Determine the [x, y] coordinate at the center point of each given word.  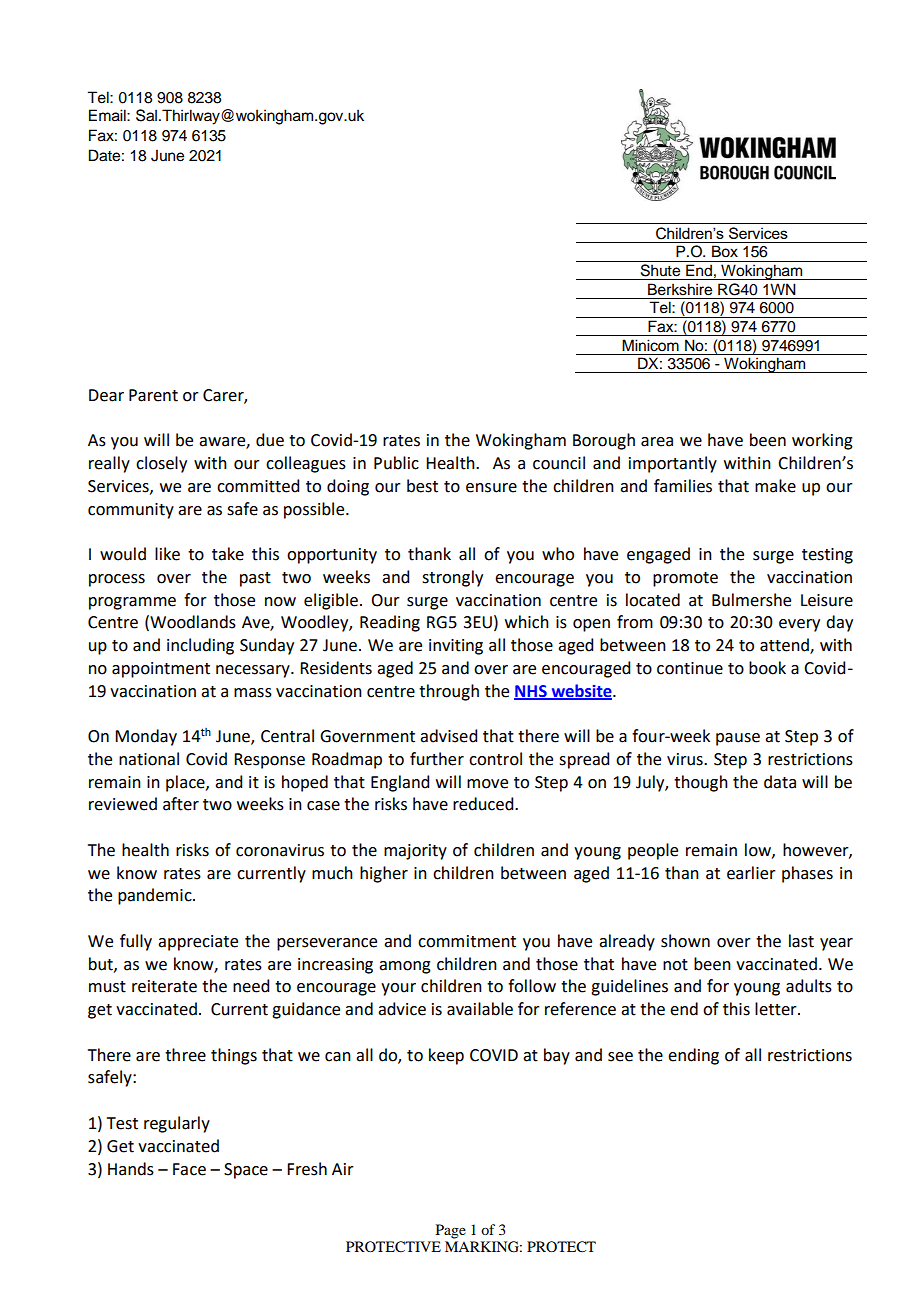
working [822, 441]
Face [189, 1169]
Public [396, 463]
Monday [146, 737]
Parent [153, 395]
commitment [467, 941]
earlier [751, 873]
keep [446, 1056]
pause [738, 739]
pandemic [156, 896]
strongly [452, 578]
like [167, 554]
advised [448, 736]
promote [685, 579]
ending [693, 1056]
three [185, 1055]
